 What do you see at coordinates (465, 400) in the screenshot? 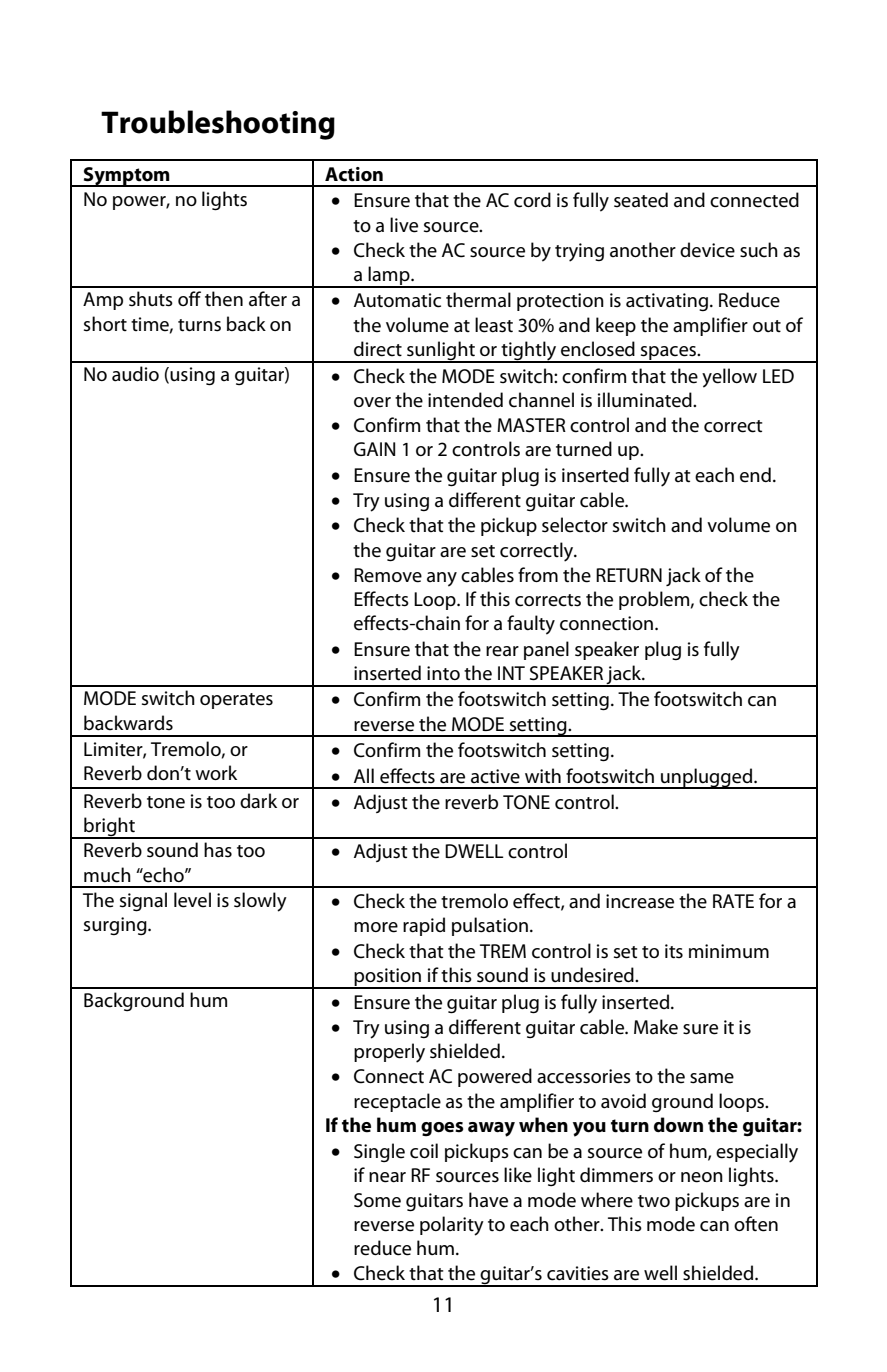
I see `intended` at bounding box center [465, 400].
